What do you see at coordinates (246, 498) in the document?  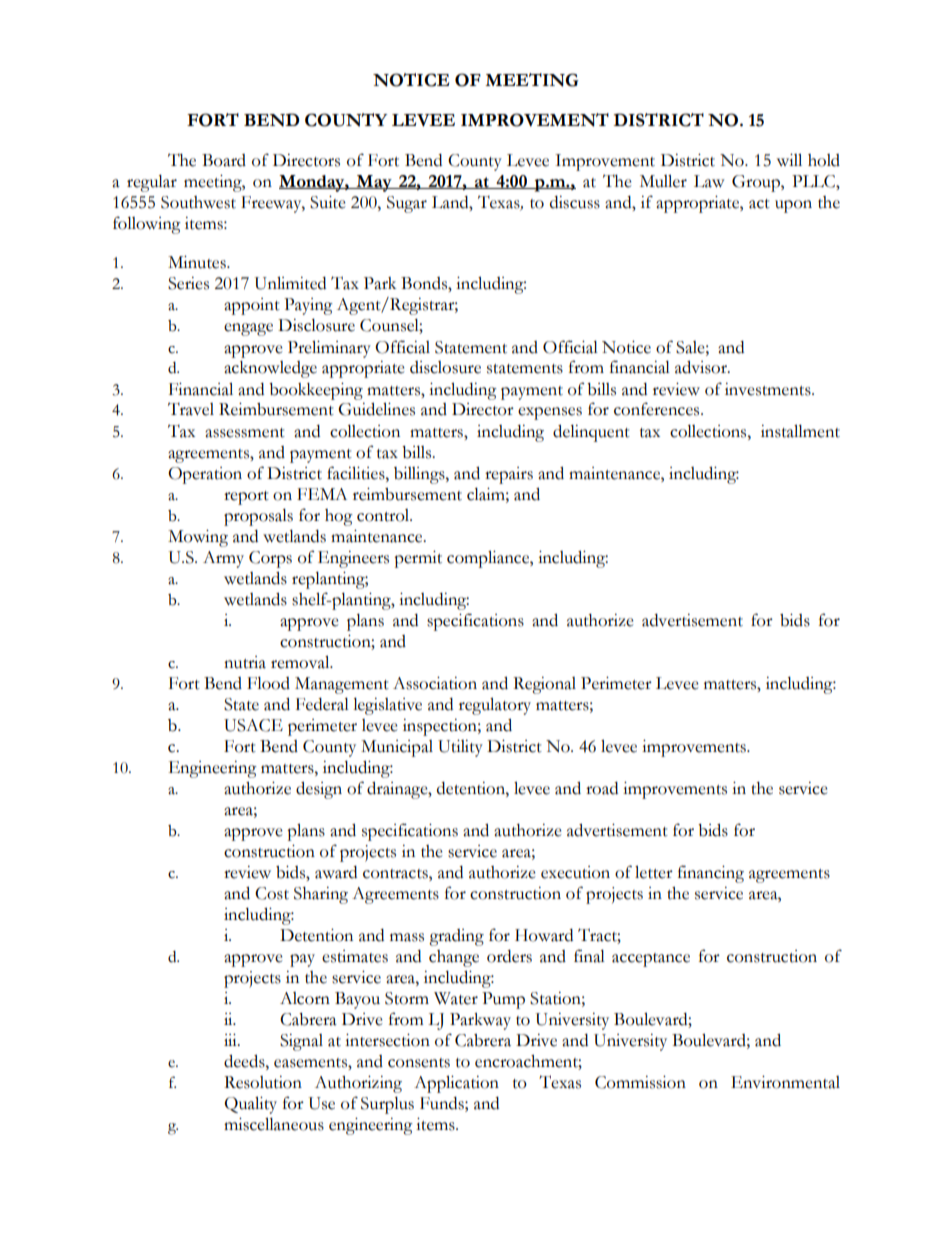 I see `report` at bounding box center [246, 498].
